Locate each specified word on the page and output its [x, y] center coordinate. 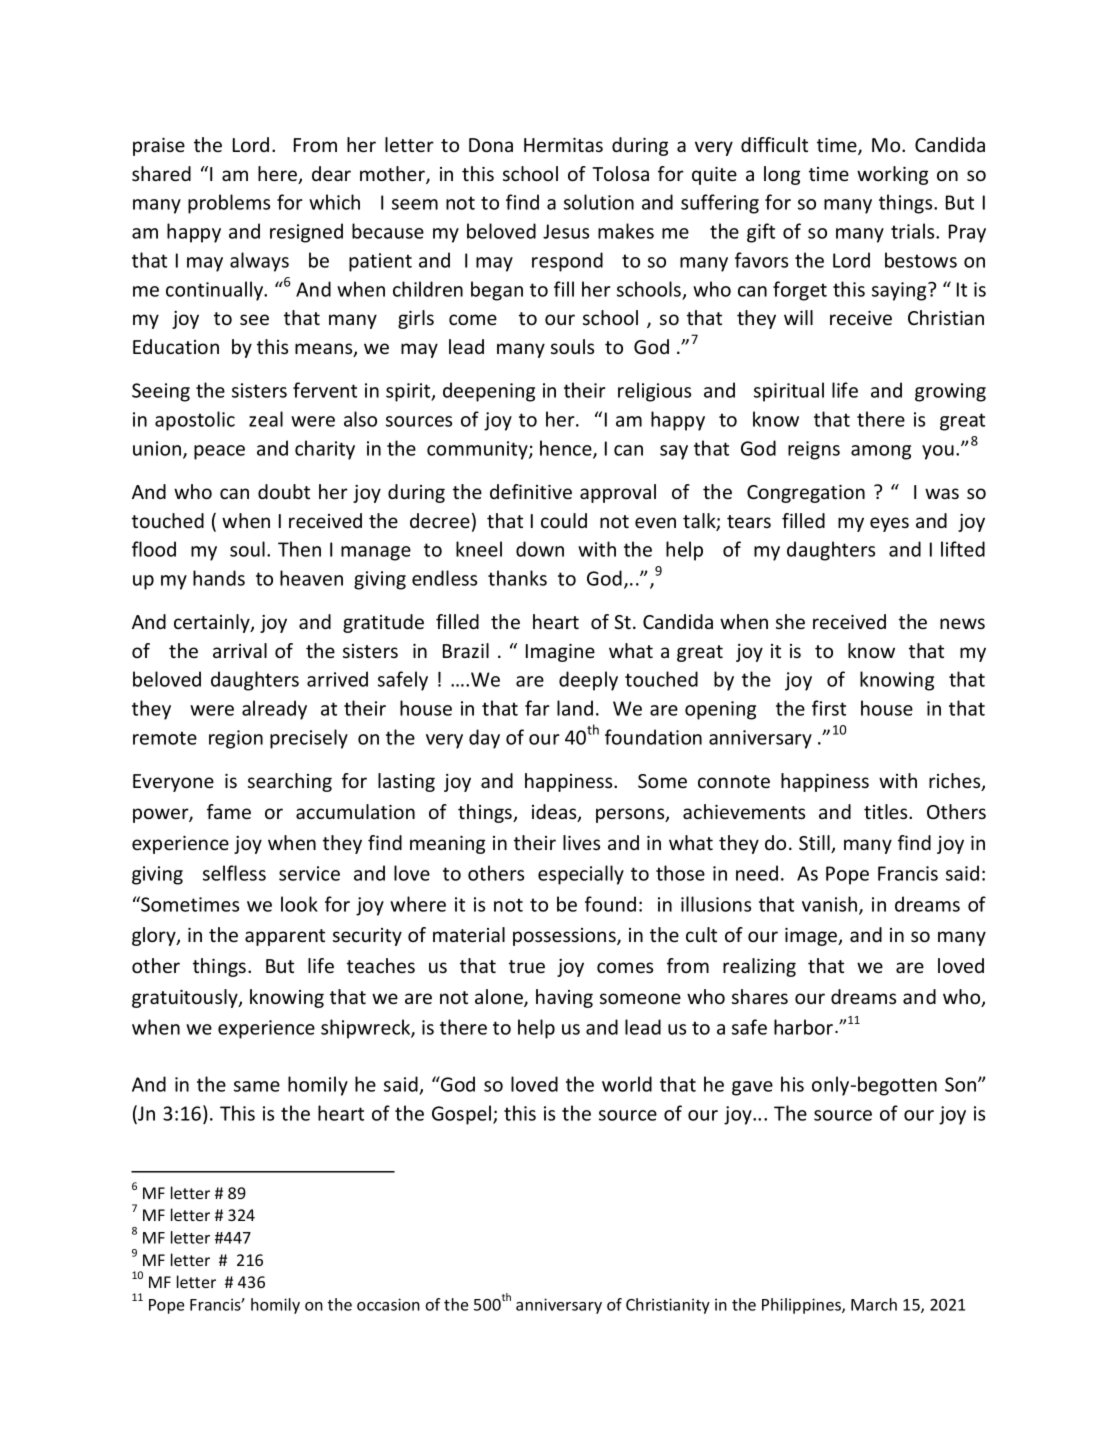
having [564, 998]
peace [219, 452]
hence [567, 449]
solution [599, 202]
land [575, 708]
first [829, 708]
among [881, 452]
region [236, 739]
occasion [388, 1304]
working [892, 175]
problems [229, 204]
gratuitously [186, 998]
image [812, 937]
